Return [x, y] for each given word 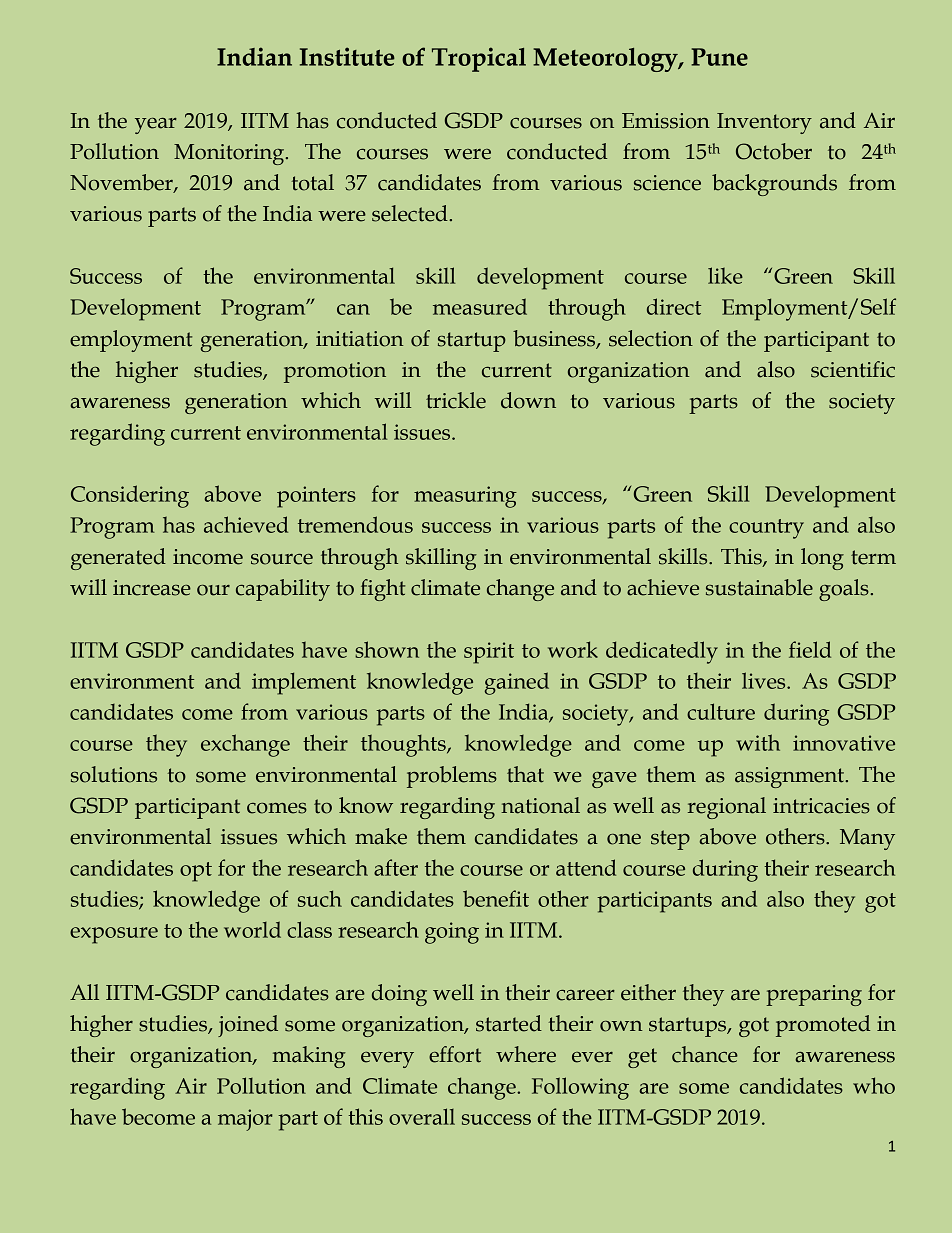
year [156, 126]
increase [152, 588]
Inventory [764, 123]
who [874, 1085]
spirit [489, 653]
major [245, 1120]
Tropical [479, 59]
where [526, 1054]
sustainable [759, 587]
